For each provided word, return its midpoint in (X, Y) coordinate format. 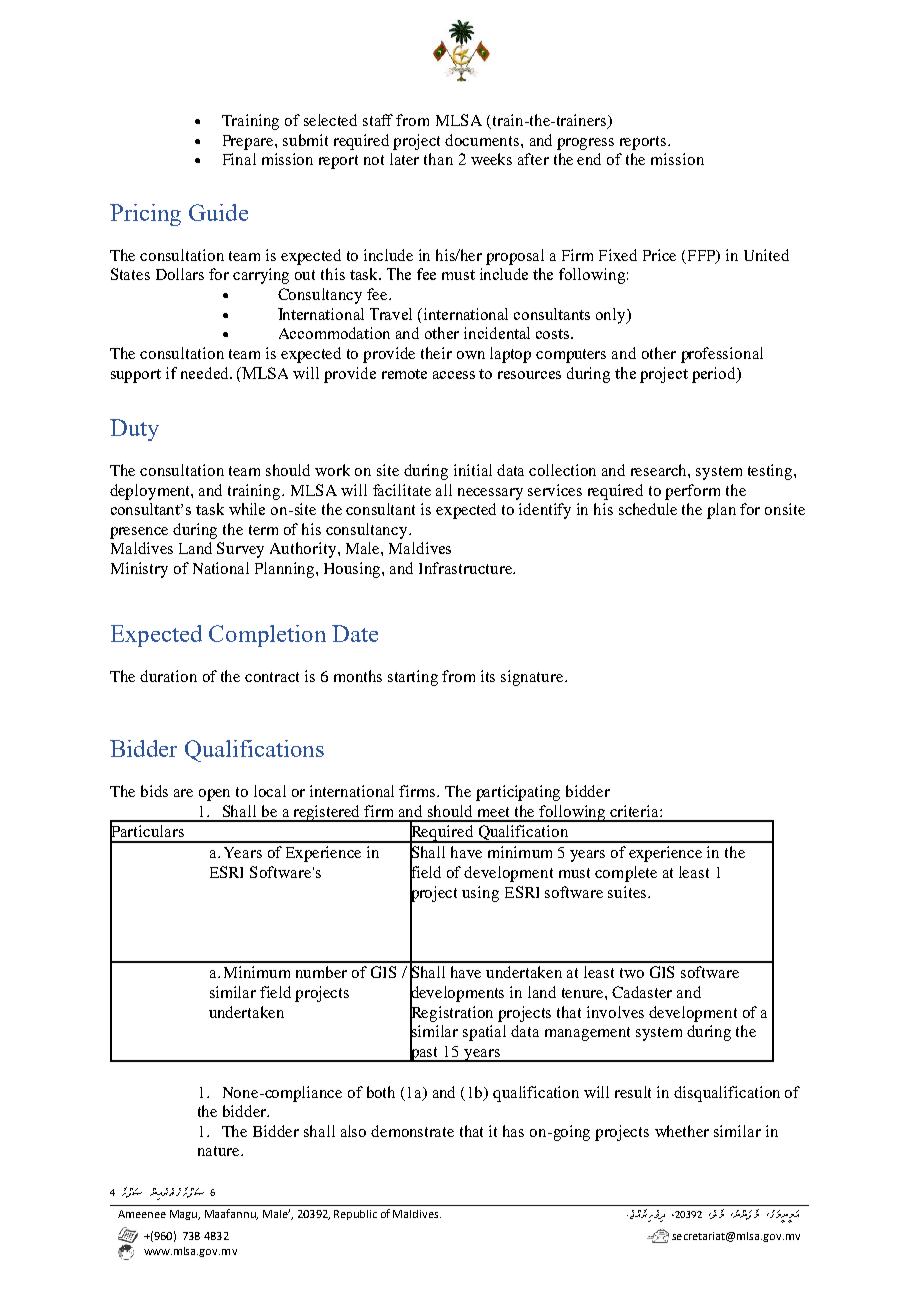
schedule (648, 509)
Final (239, 159)
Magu (185, 1215)
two (632, 973)
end (589, 159)
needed (206, 373)
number (321, 972)
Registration (451, 1014)
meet (493, 812)
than (438, 159)
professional (722, 355)
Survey (240, 550)
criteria (635, 811)
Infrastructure (466, 568)
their (436, 353)
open (214, 795)
